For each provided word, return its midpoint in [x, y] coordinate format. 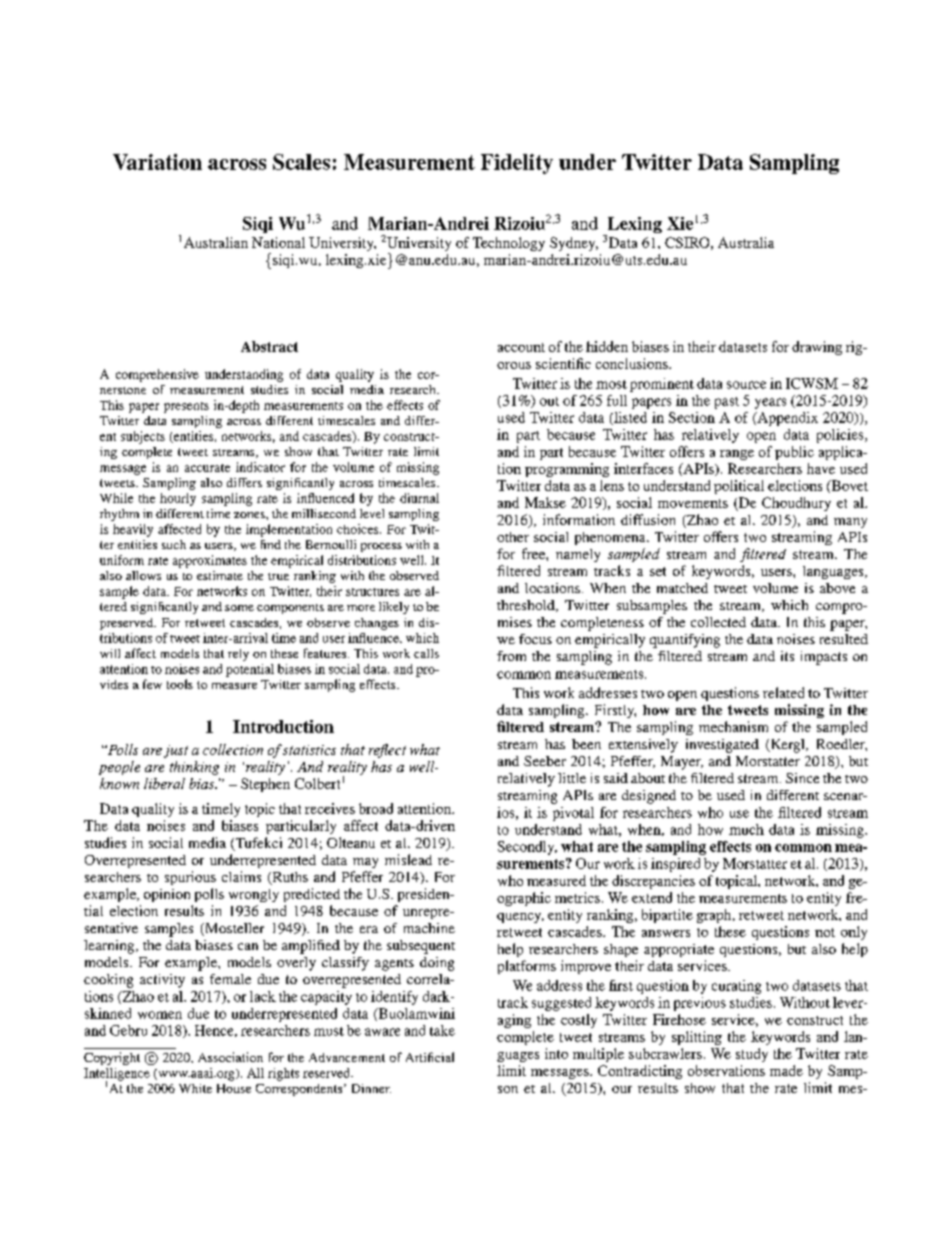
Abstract [269, 346]
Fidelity [517, 164]
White [195, 1088]
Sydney [574, 244]
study [752, 1055]
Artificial [430, 1057]
